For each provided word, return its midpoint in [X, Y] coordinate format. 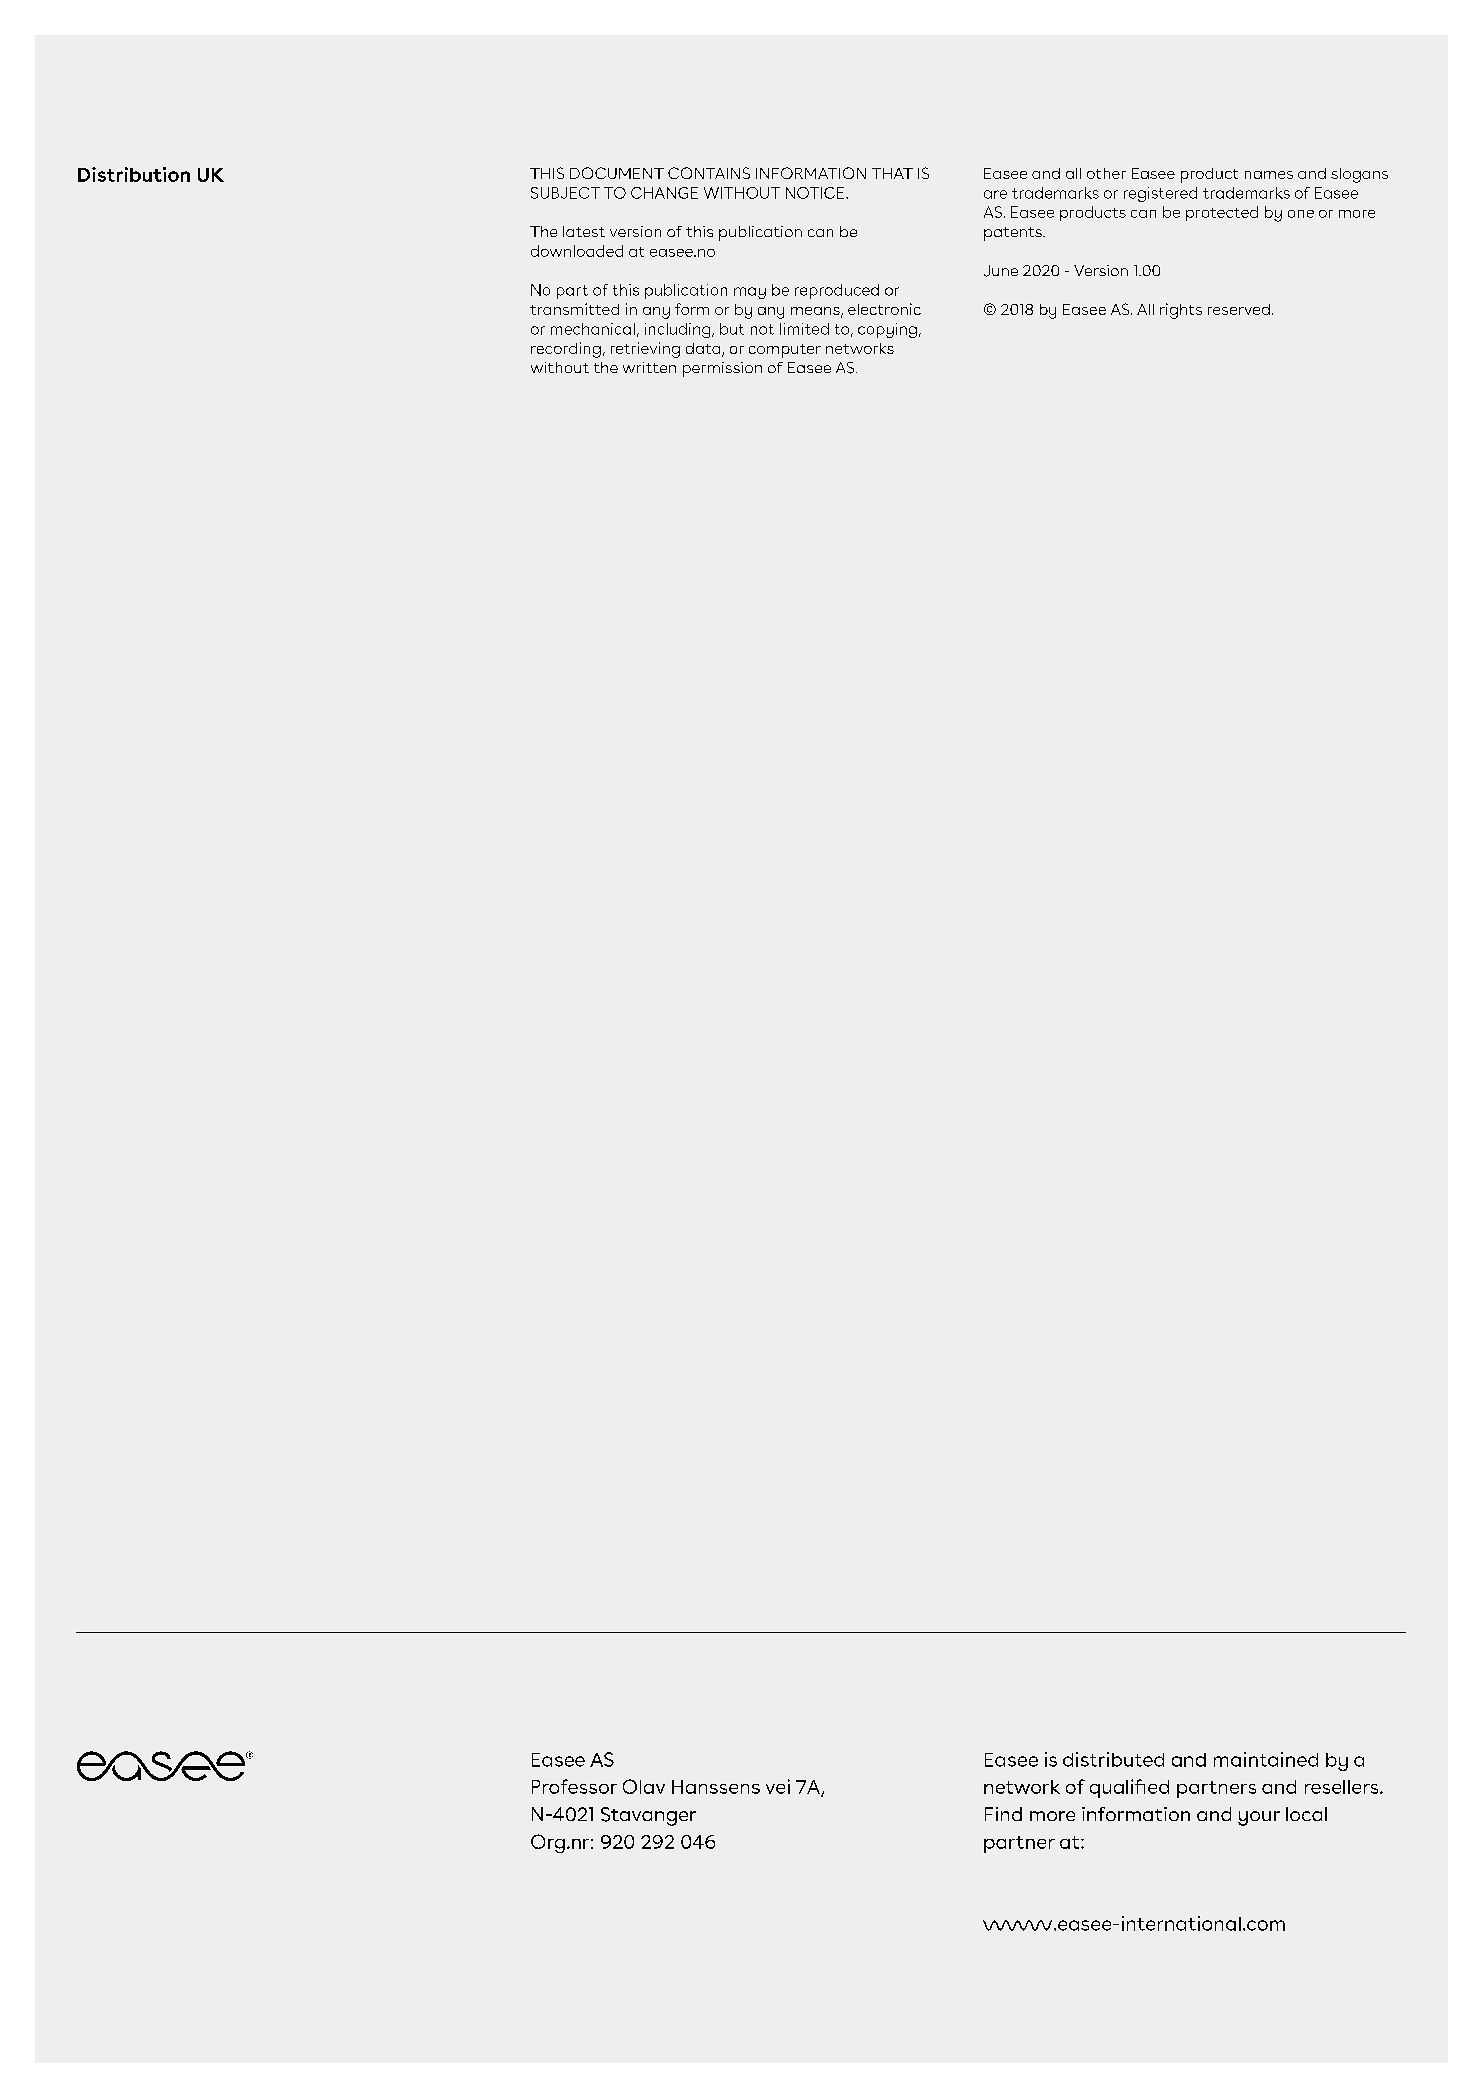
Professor [574, 1786]
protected [1222, 213]
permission [722, 369]
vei [778, 1786]
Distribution [134, 174]
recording [566, 350]
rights [1181, 311]
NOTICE [816, 193]
